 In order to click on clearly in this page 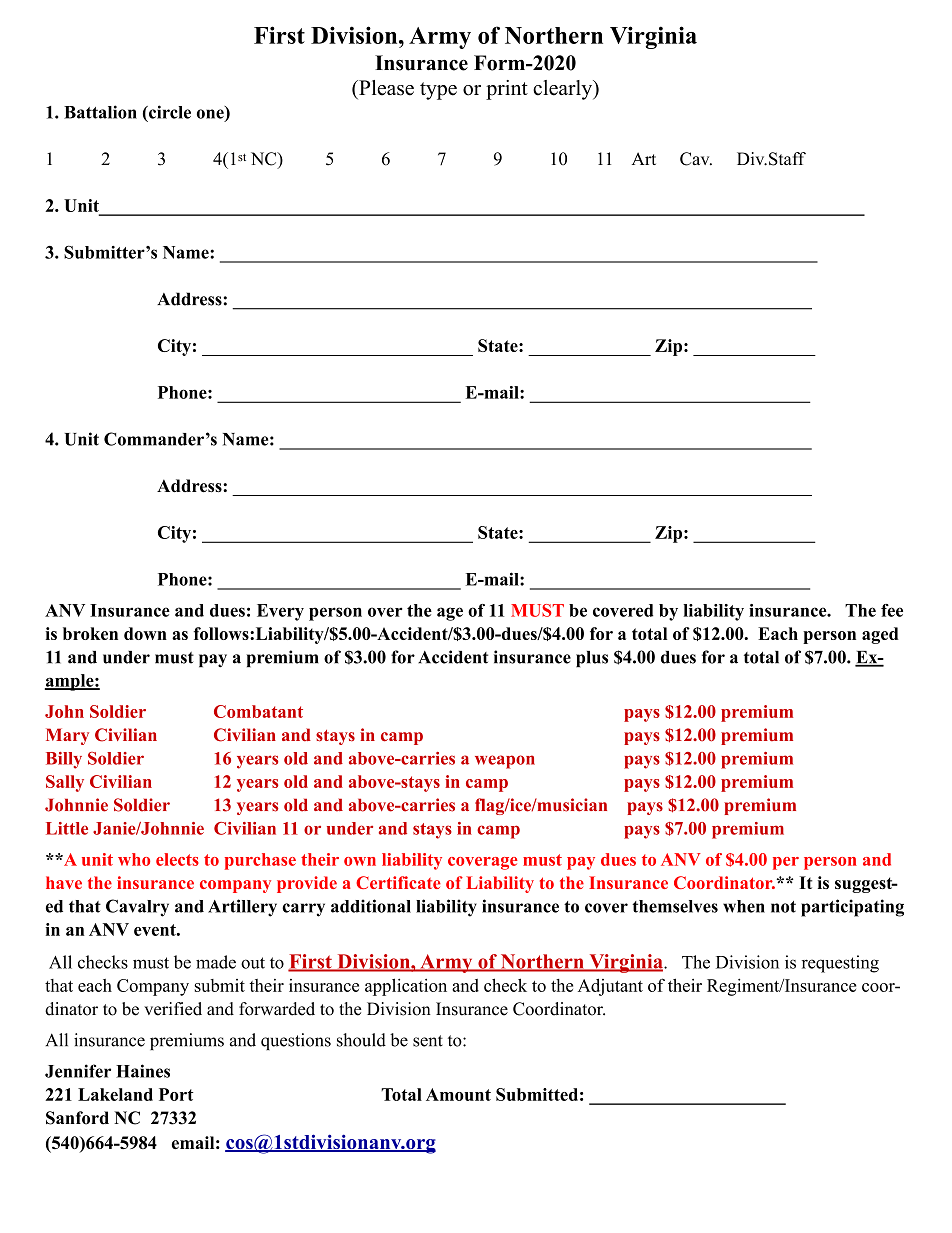, I will do `click(564, 90)`.
